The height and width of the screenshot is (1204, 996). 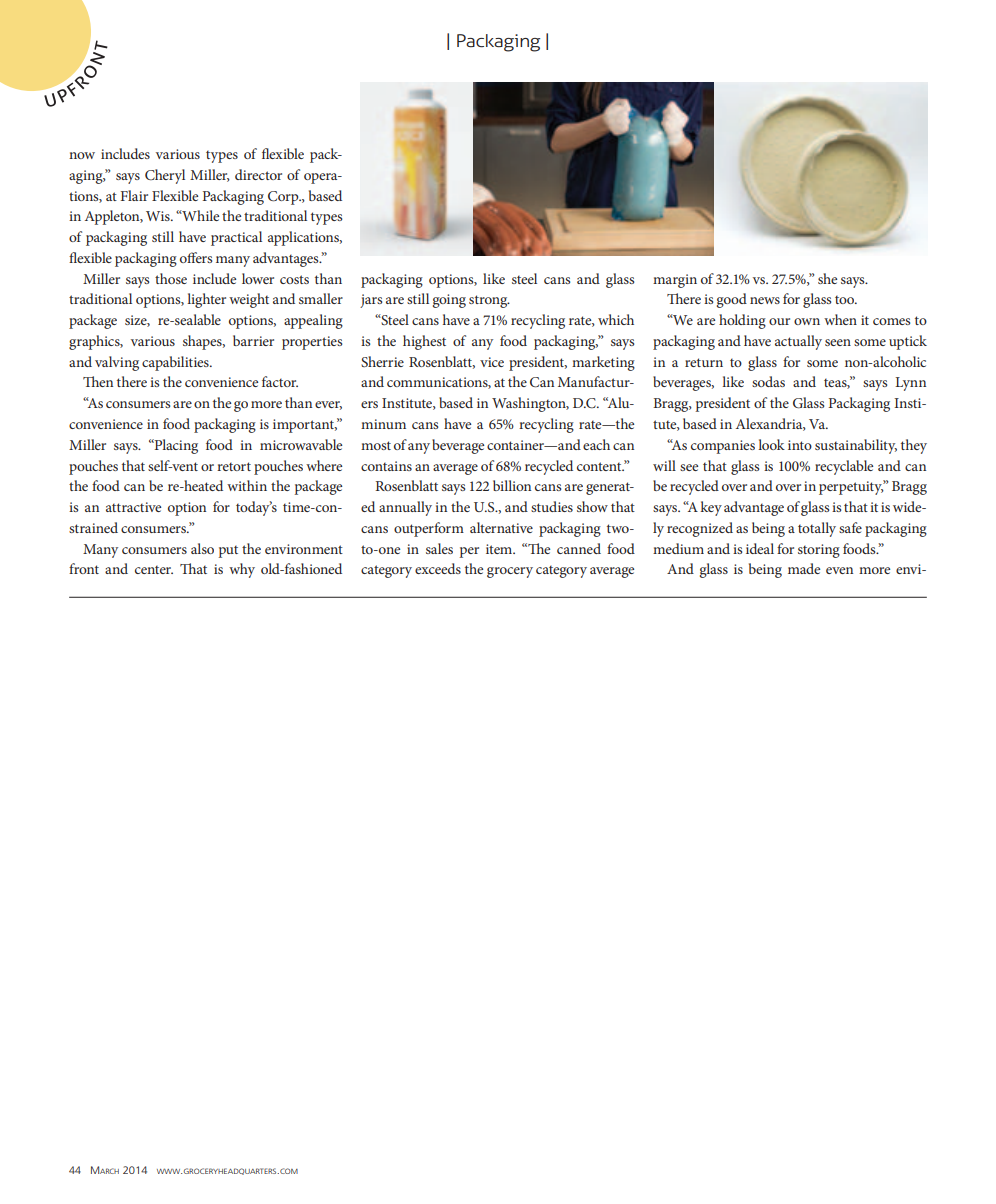 I want to click on vice, so click(x=492, y=362).
